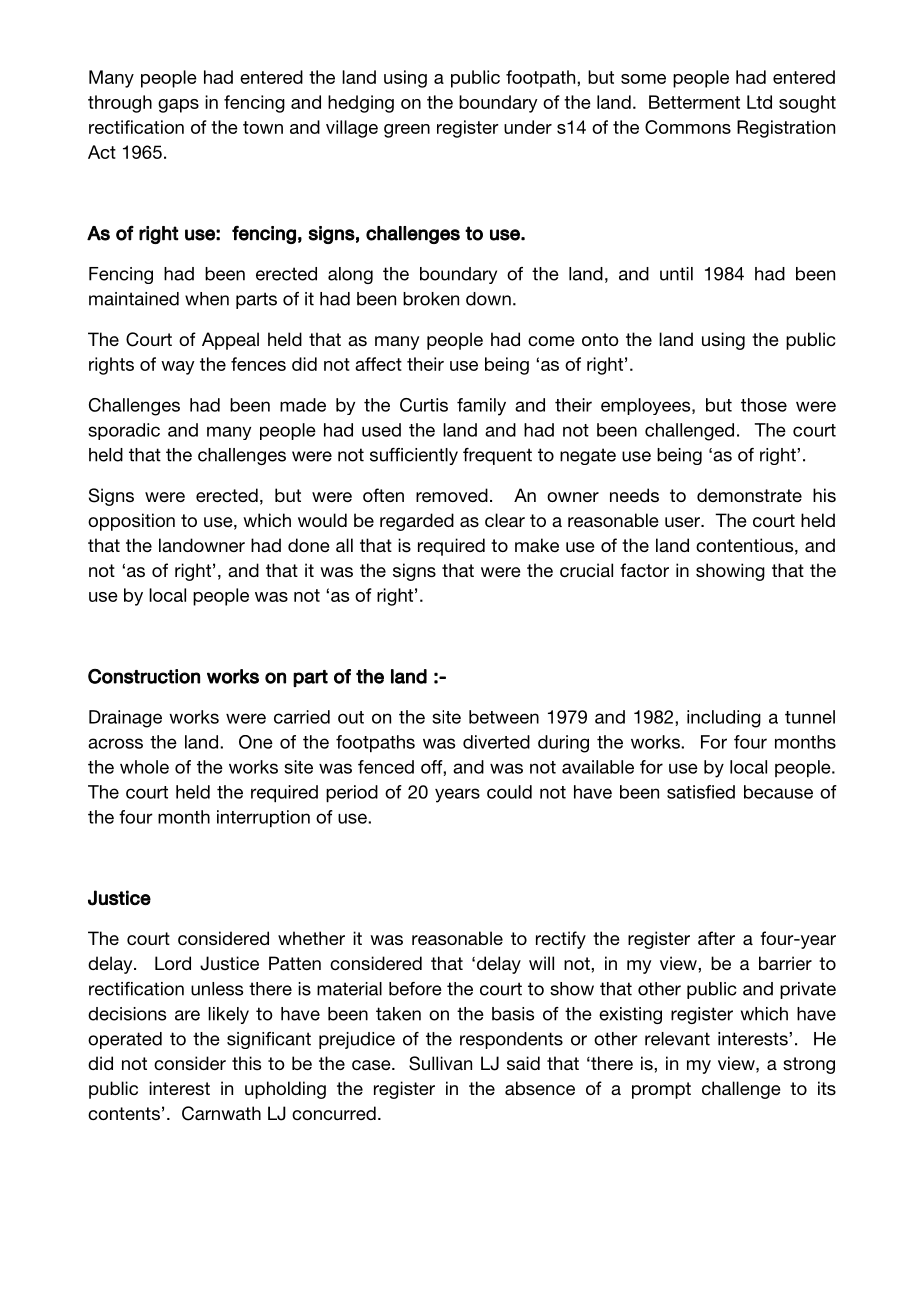 The height and width of the screenshot is (1308, 924). I want to click on opposition, so click(131, 522).
